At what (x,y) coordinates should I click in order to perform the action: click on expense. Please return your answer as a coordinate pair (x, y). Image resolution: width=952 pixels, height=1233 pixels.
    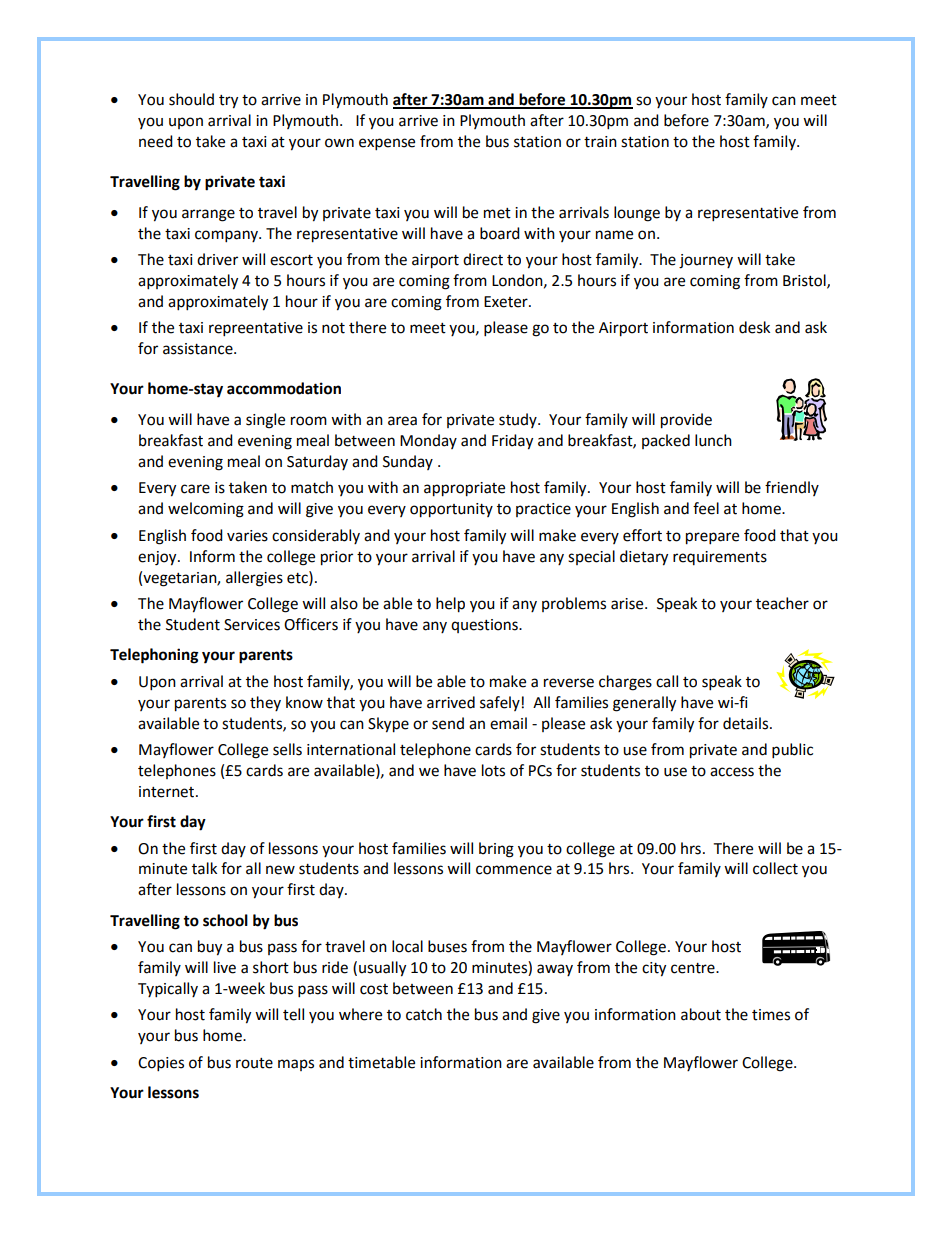
    Looking at the image, I should click on (387, 144).
